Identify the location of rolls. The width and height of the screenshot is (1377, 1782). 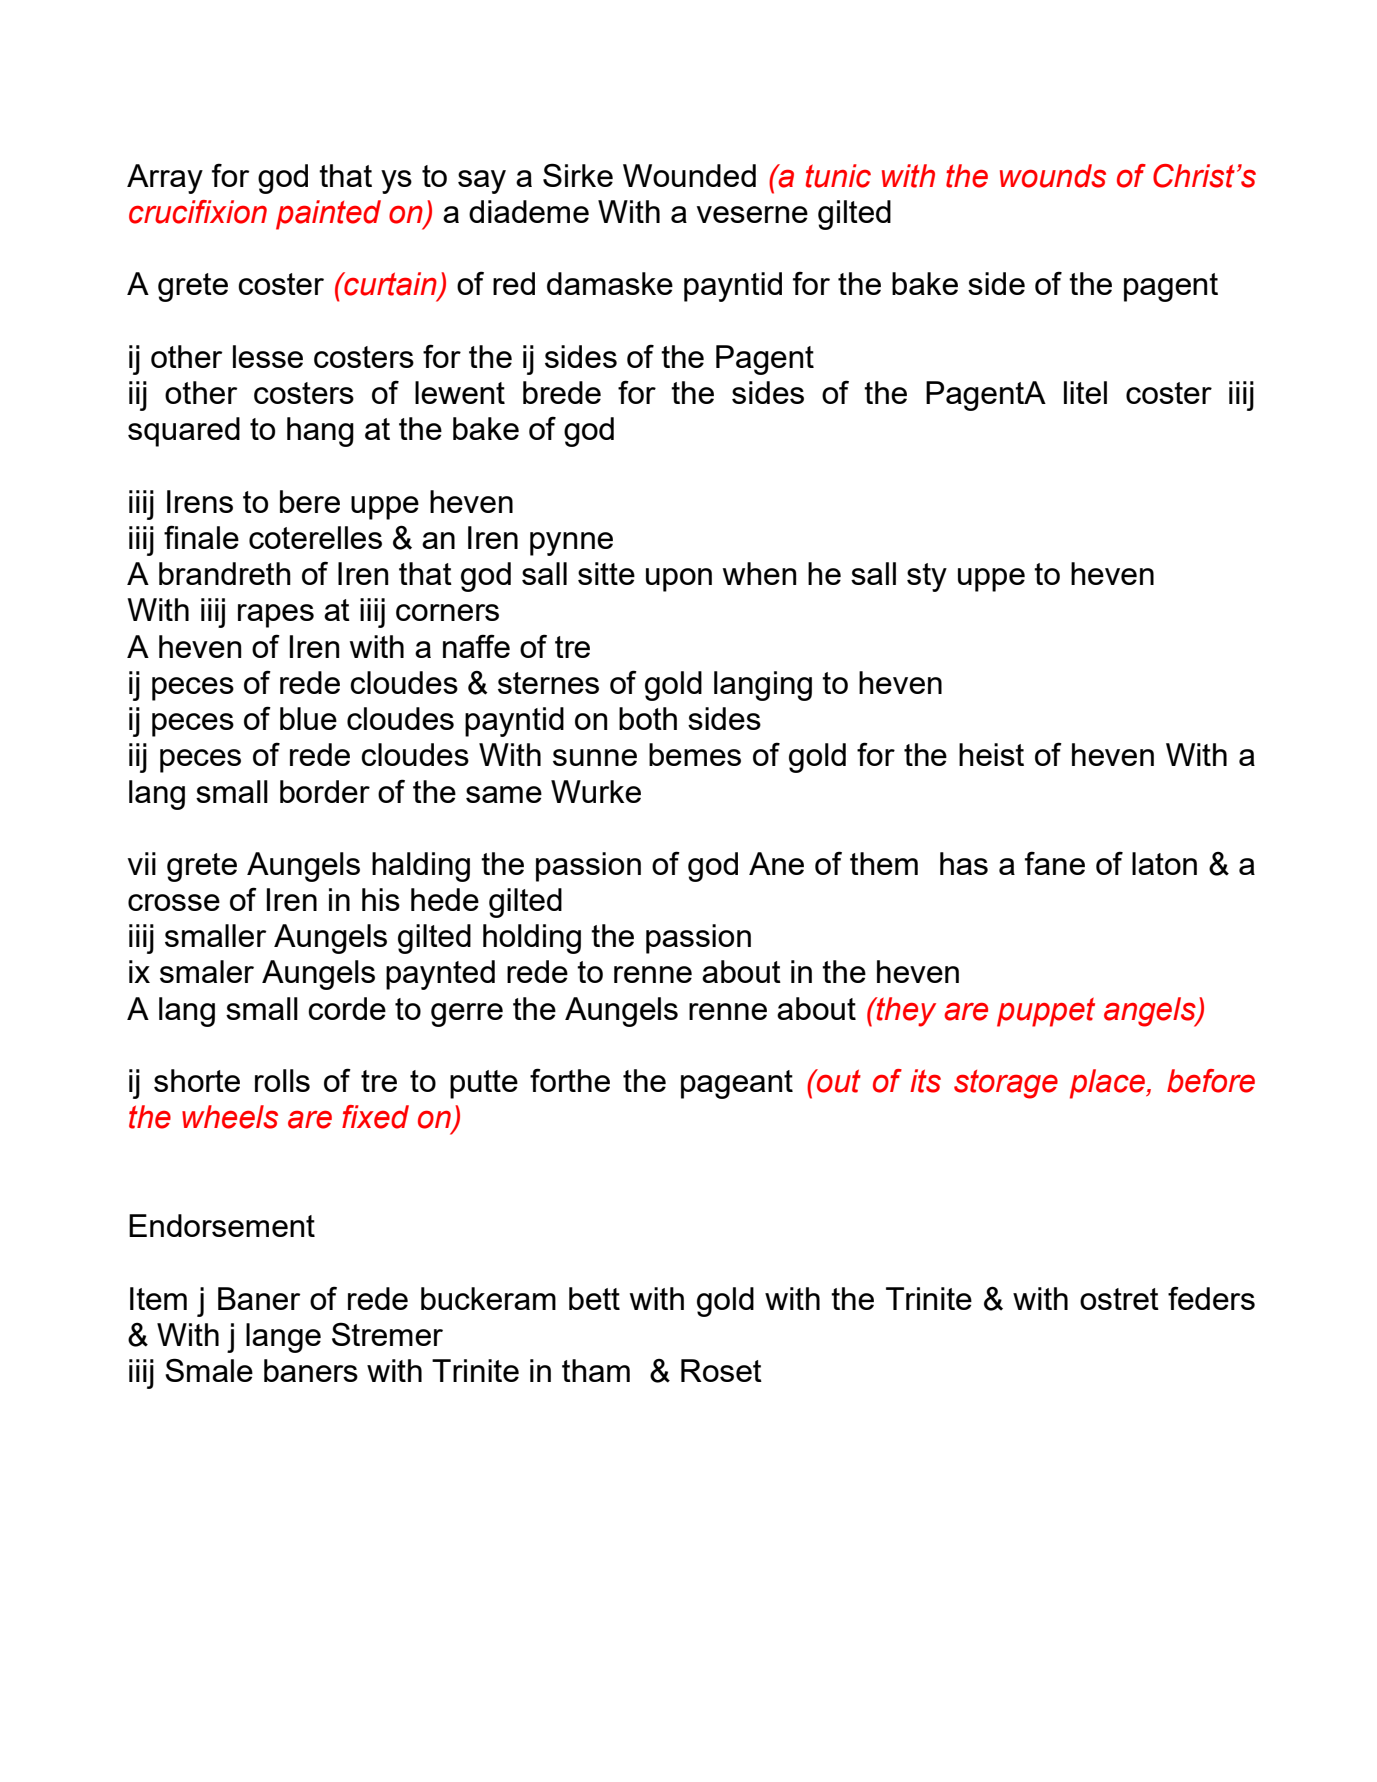
(282, 1080).
